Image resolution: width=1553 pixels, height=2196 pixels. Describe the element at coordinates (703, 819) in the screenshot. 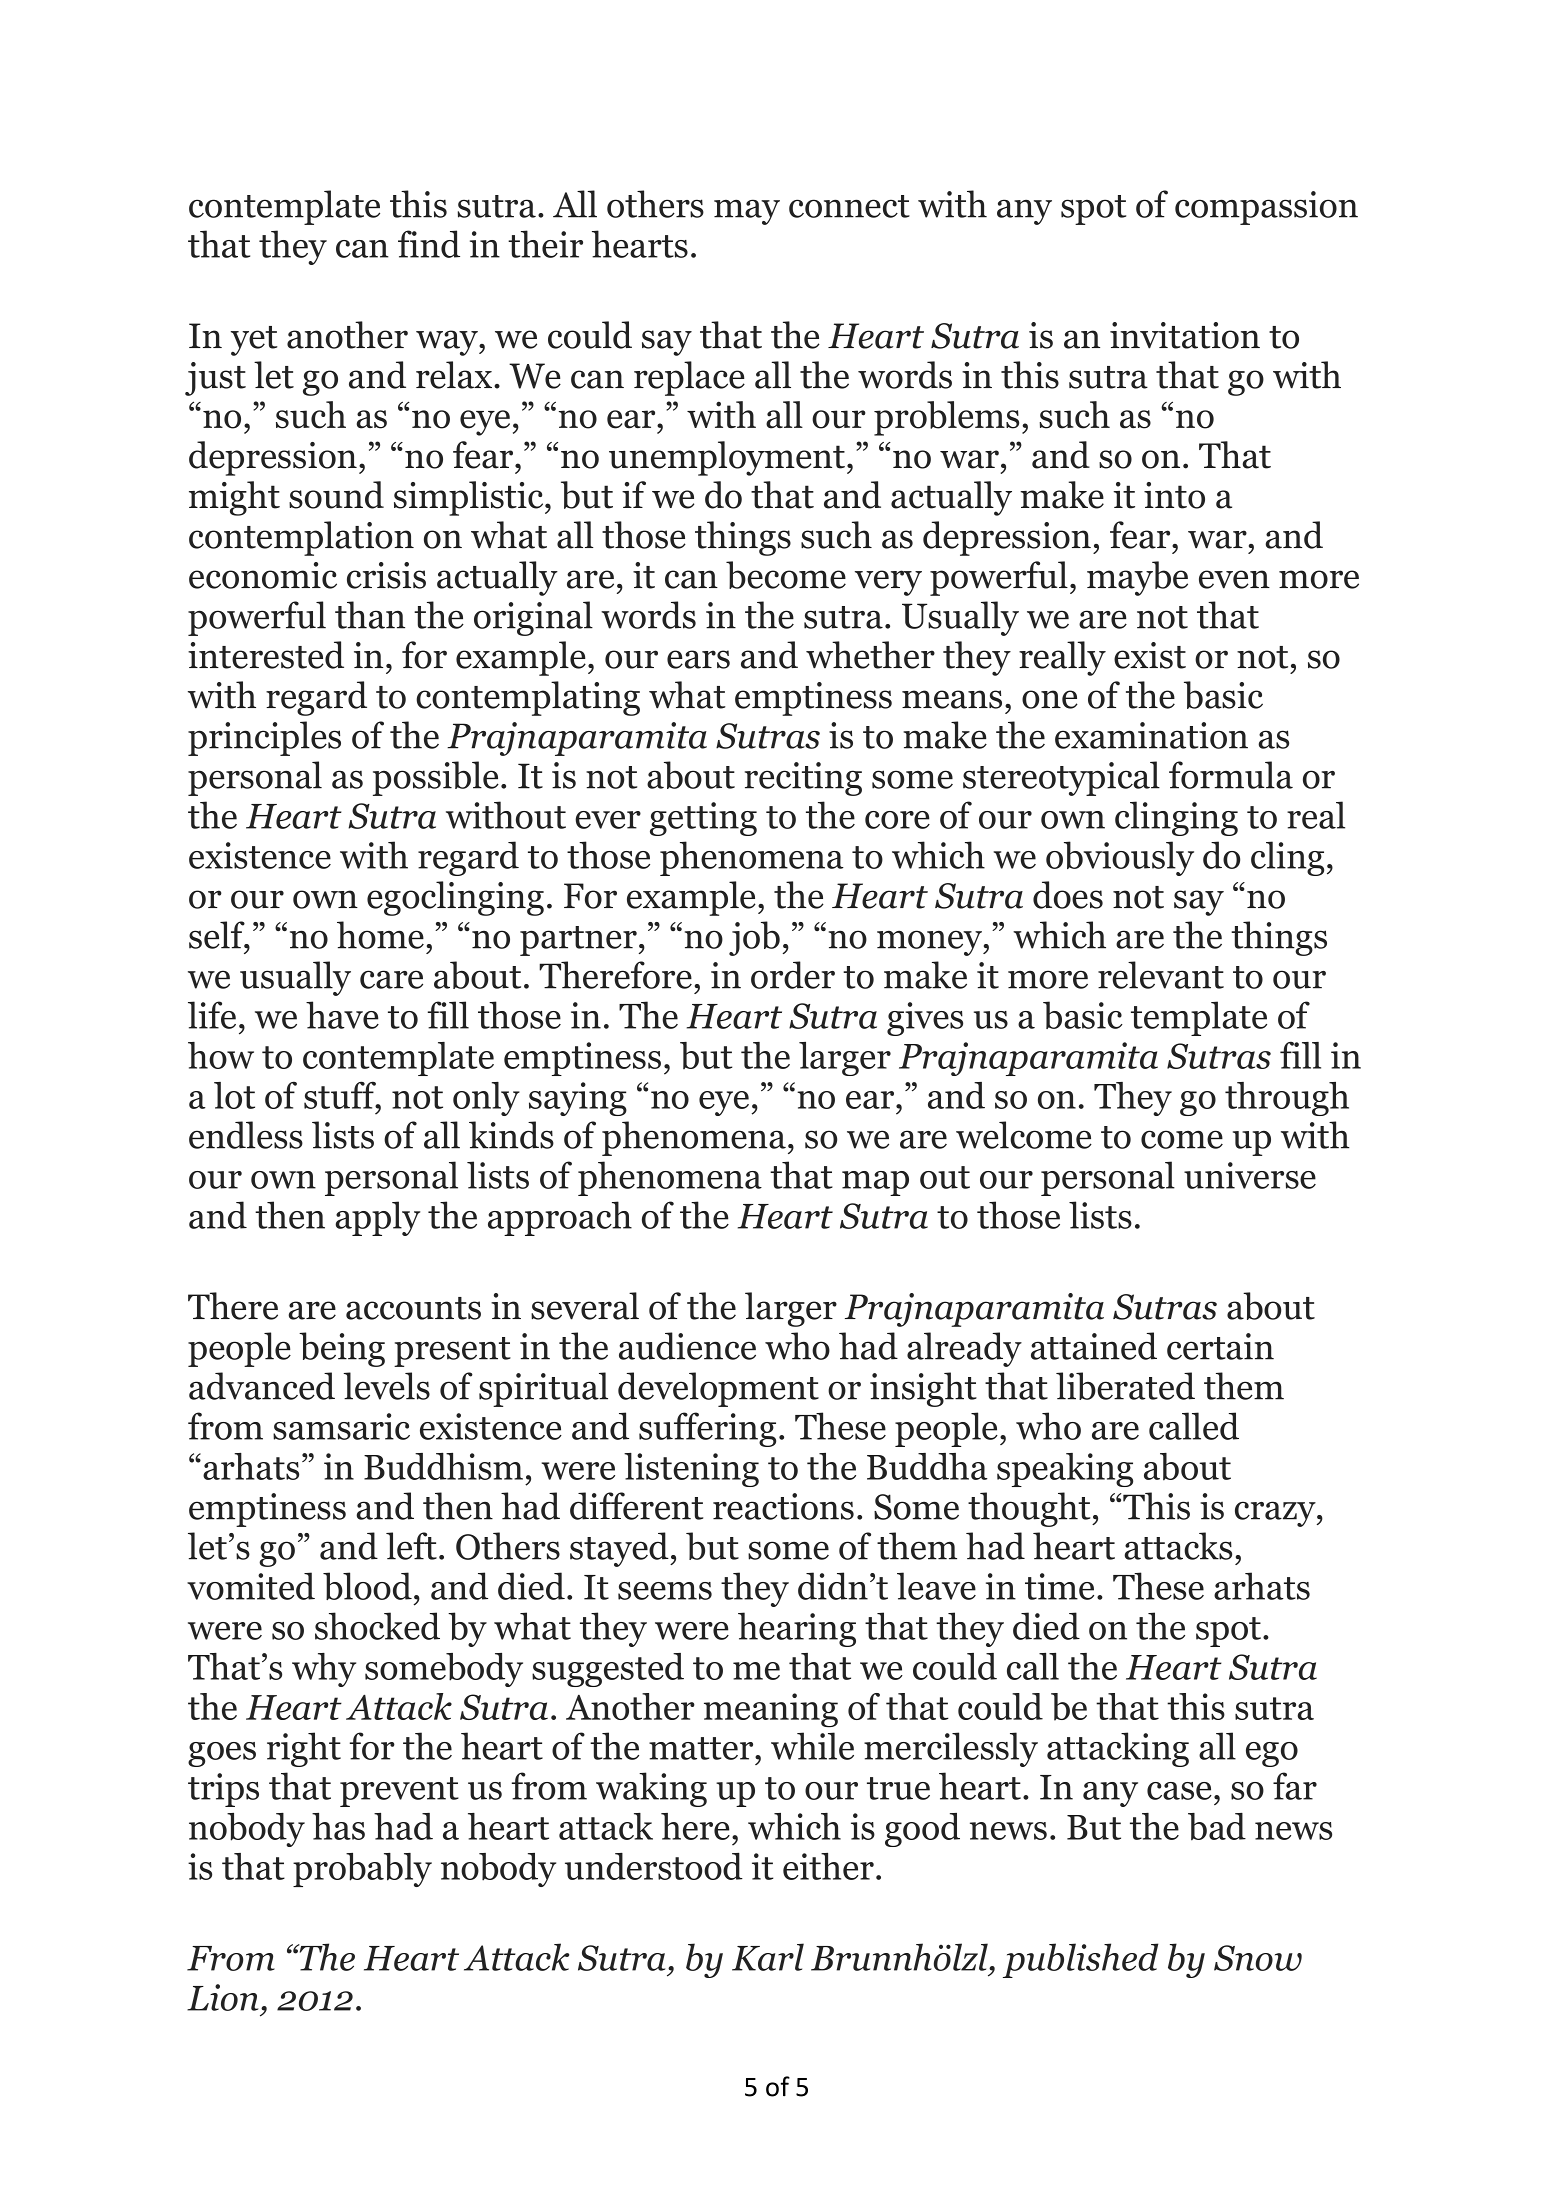

I see `getting` at that location.
